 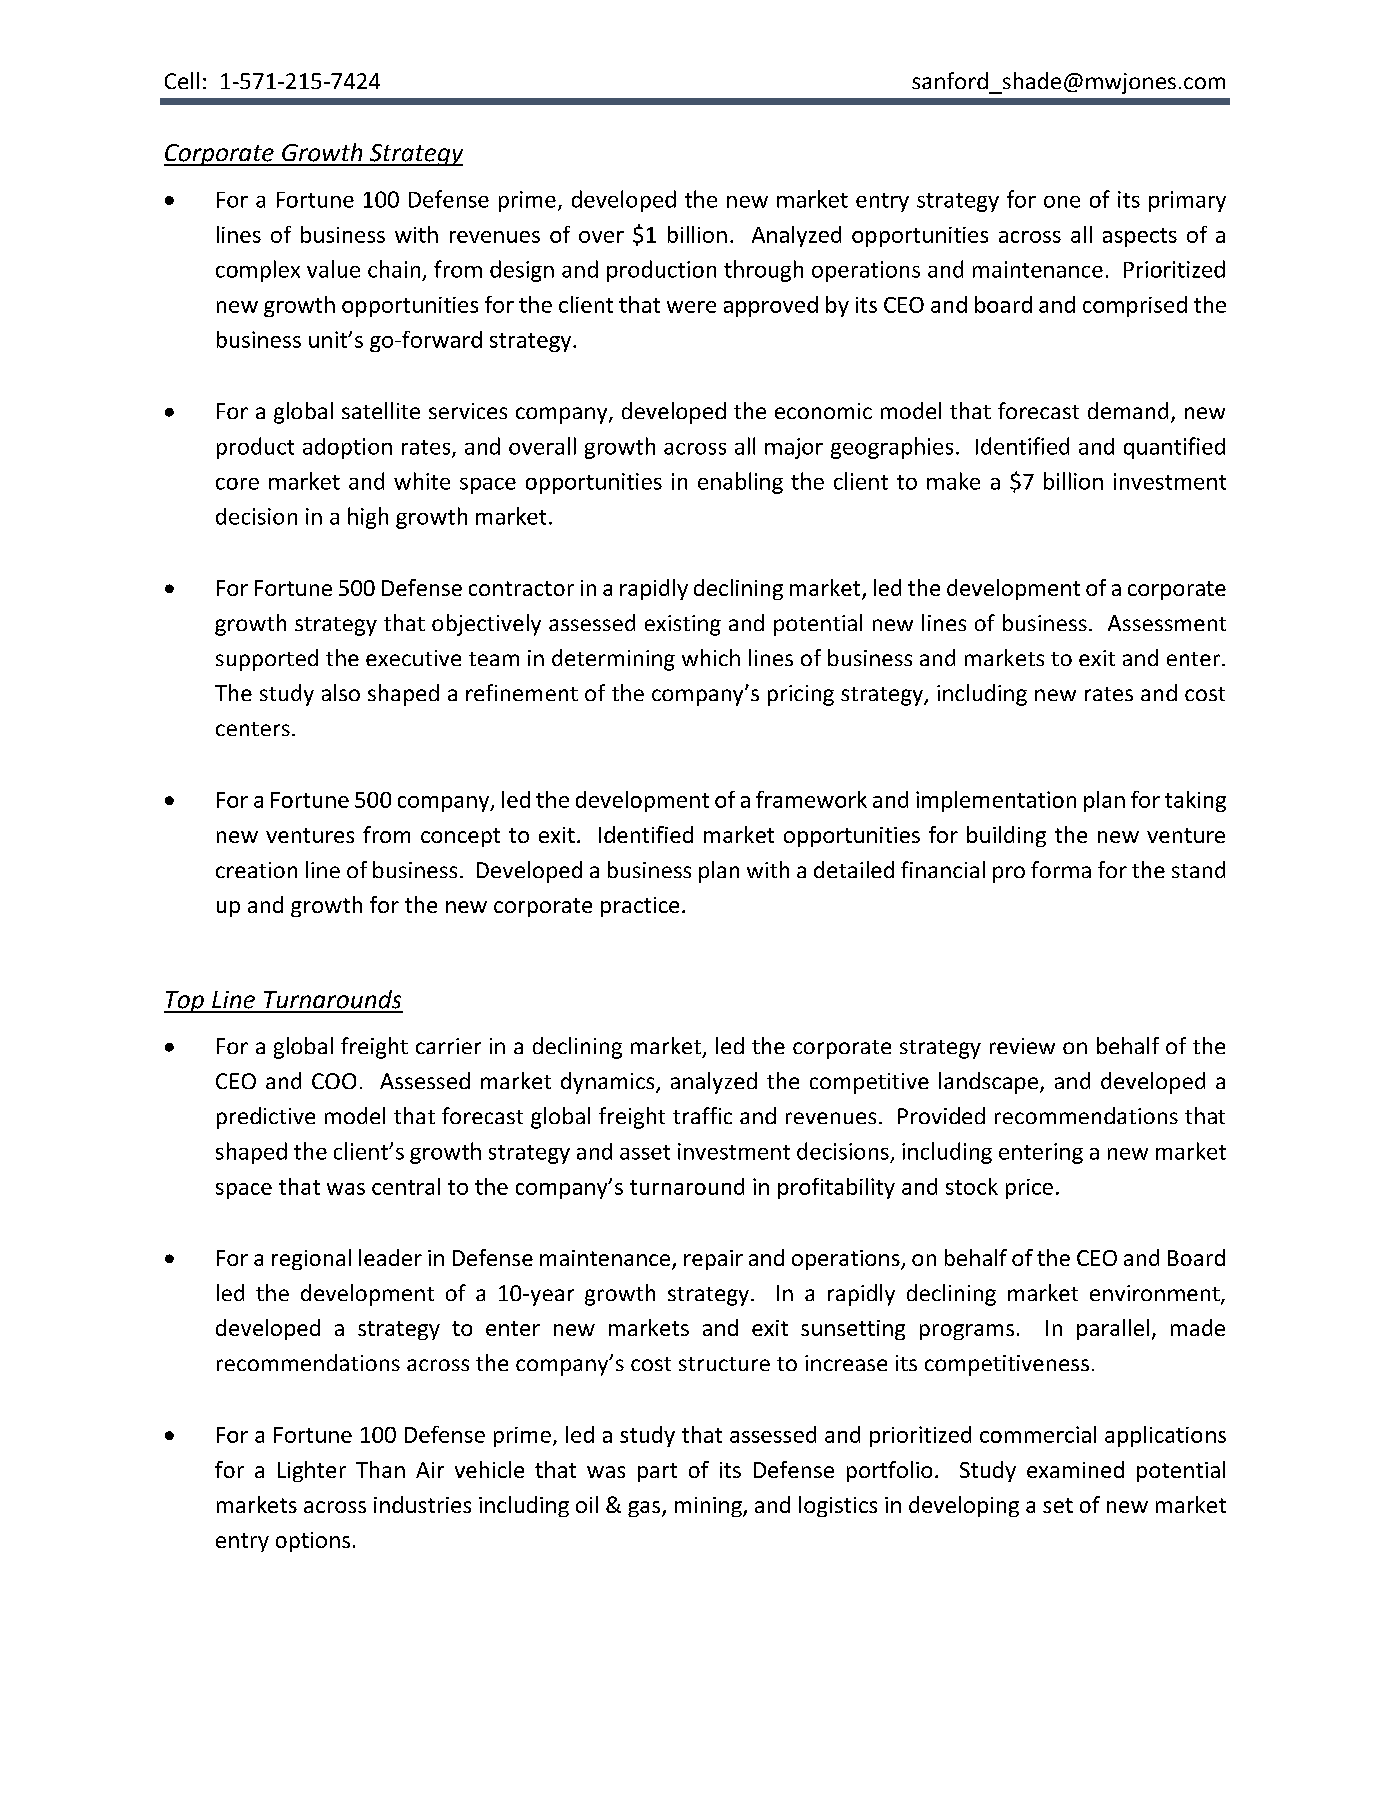 I want to click on creation, so click(x=256, y=870).
